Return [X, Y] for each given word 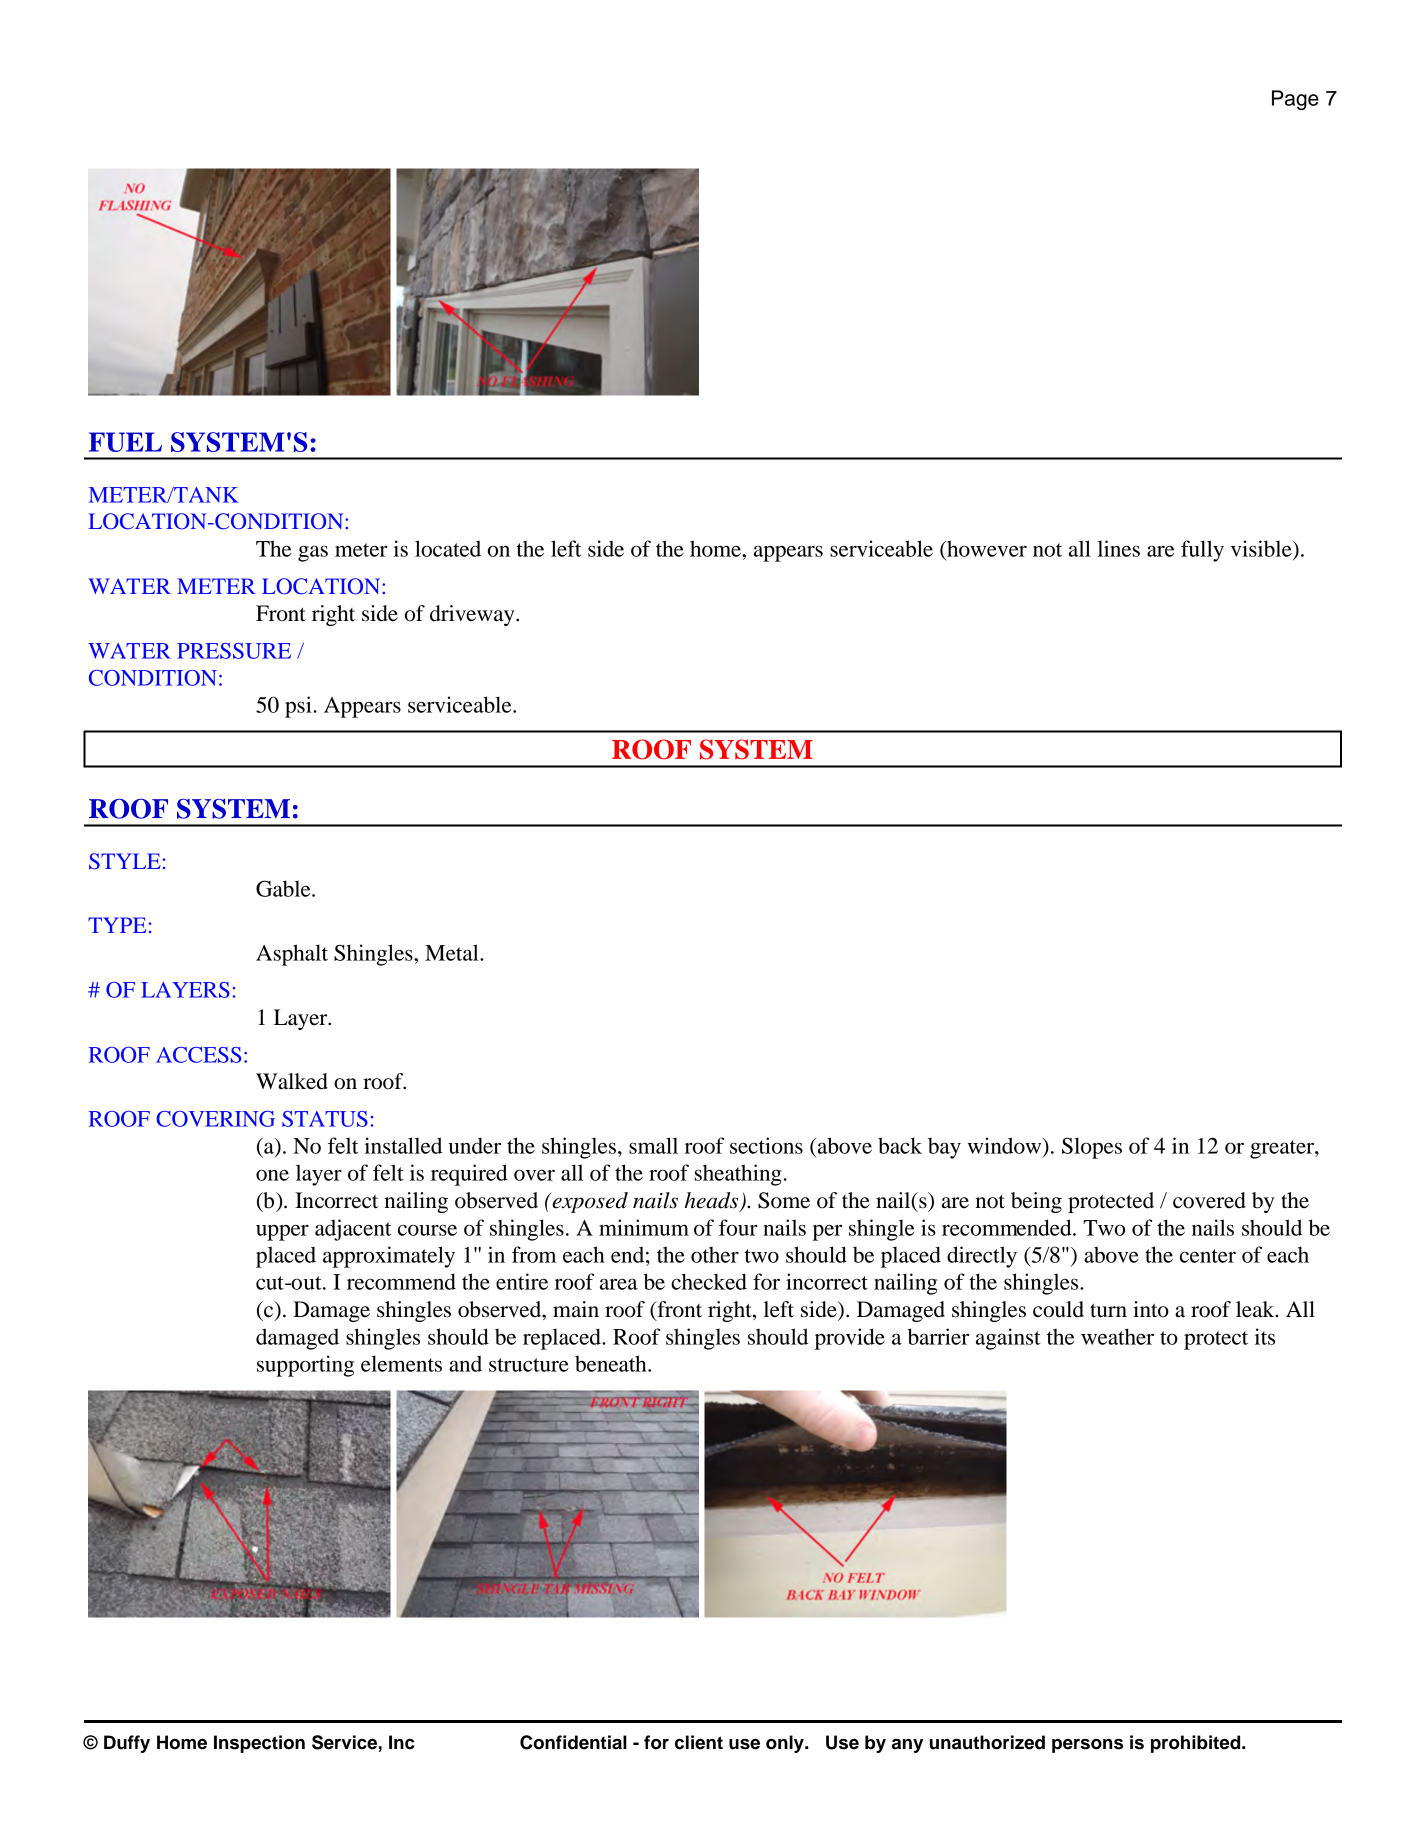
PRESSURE [234, 651]
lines [1119, 548]
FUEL [125, 442]
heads [713, 1201]
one [272, 1175]
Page [1295, 100]
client [699, 1742]
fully [1202, 551]
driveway [473, 615]
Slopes [1092, 1148]
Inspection [259, 1744]
